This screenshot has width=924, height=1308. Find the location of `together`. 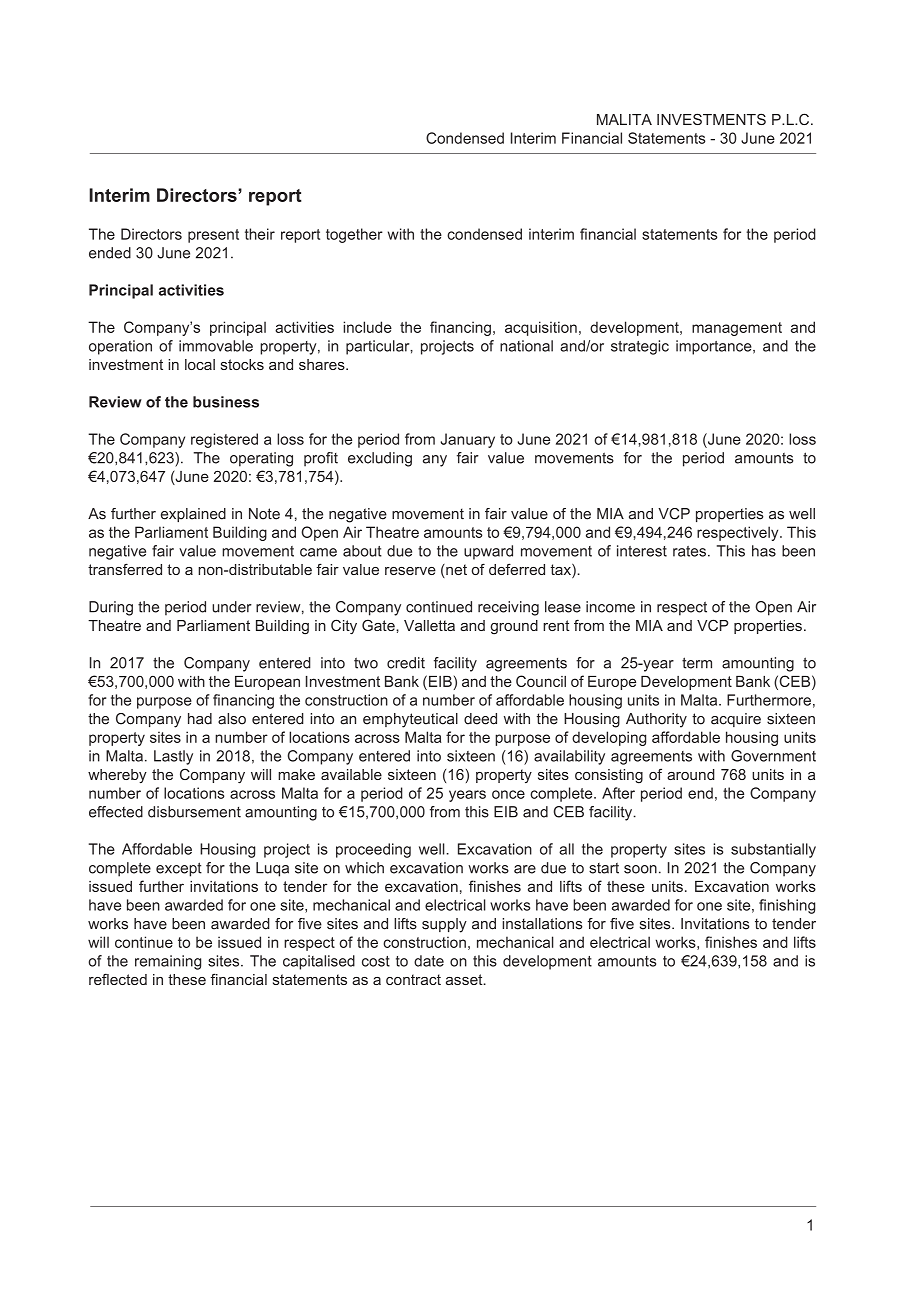

together is located at coordinates (354, 235).
